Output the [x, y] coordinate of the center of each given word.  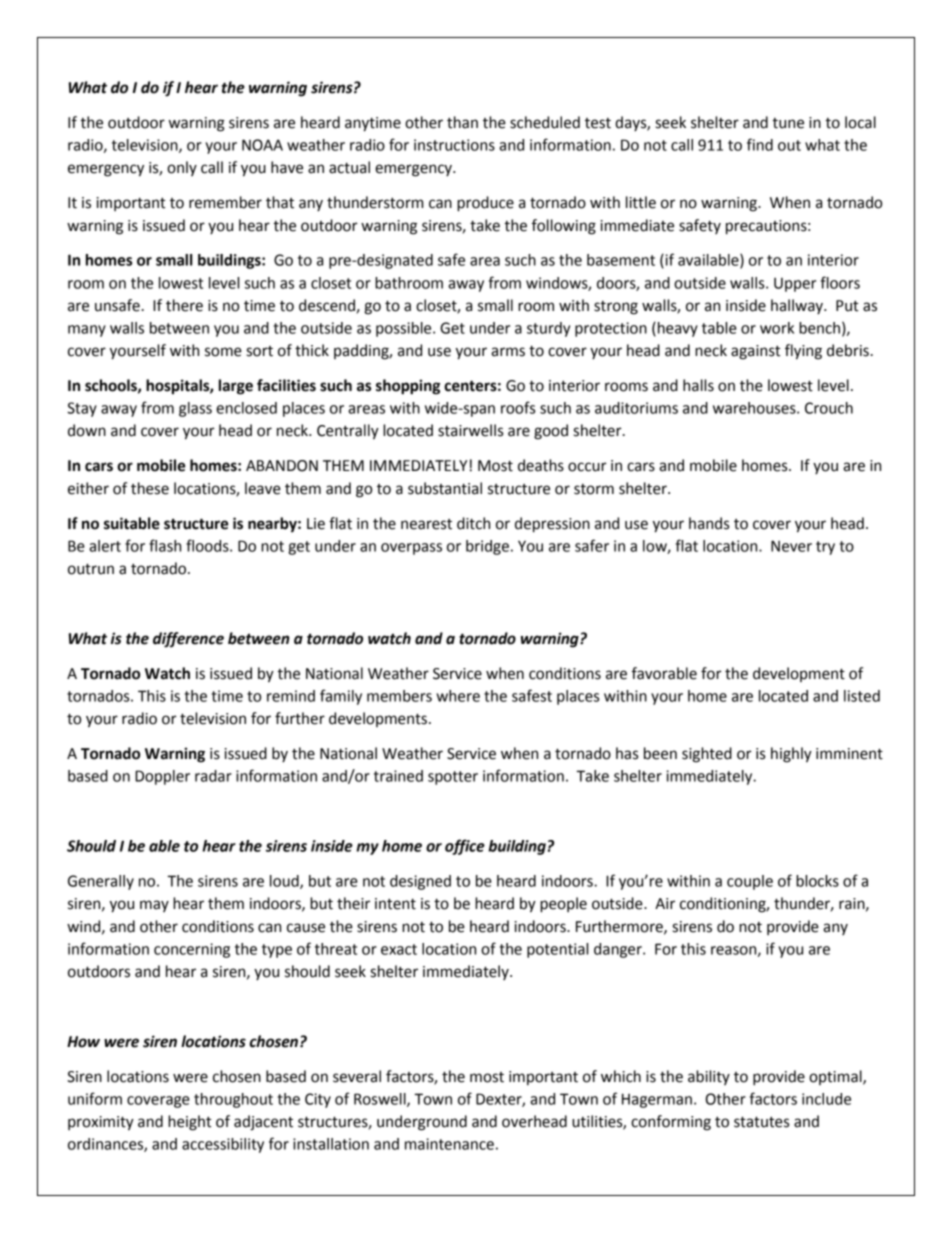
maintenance [449, 1144]
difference [188, 640]
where [458, 696]
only [182, 168]
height [190, 1123]
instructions [454, 145]
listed [862, 696]
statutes [761, 1122]
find [760, 144]
